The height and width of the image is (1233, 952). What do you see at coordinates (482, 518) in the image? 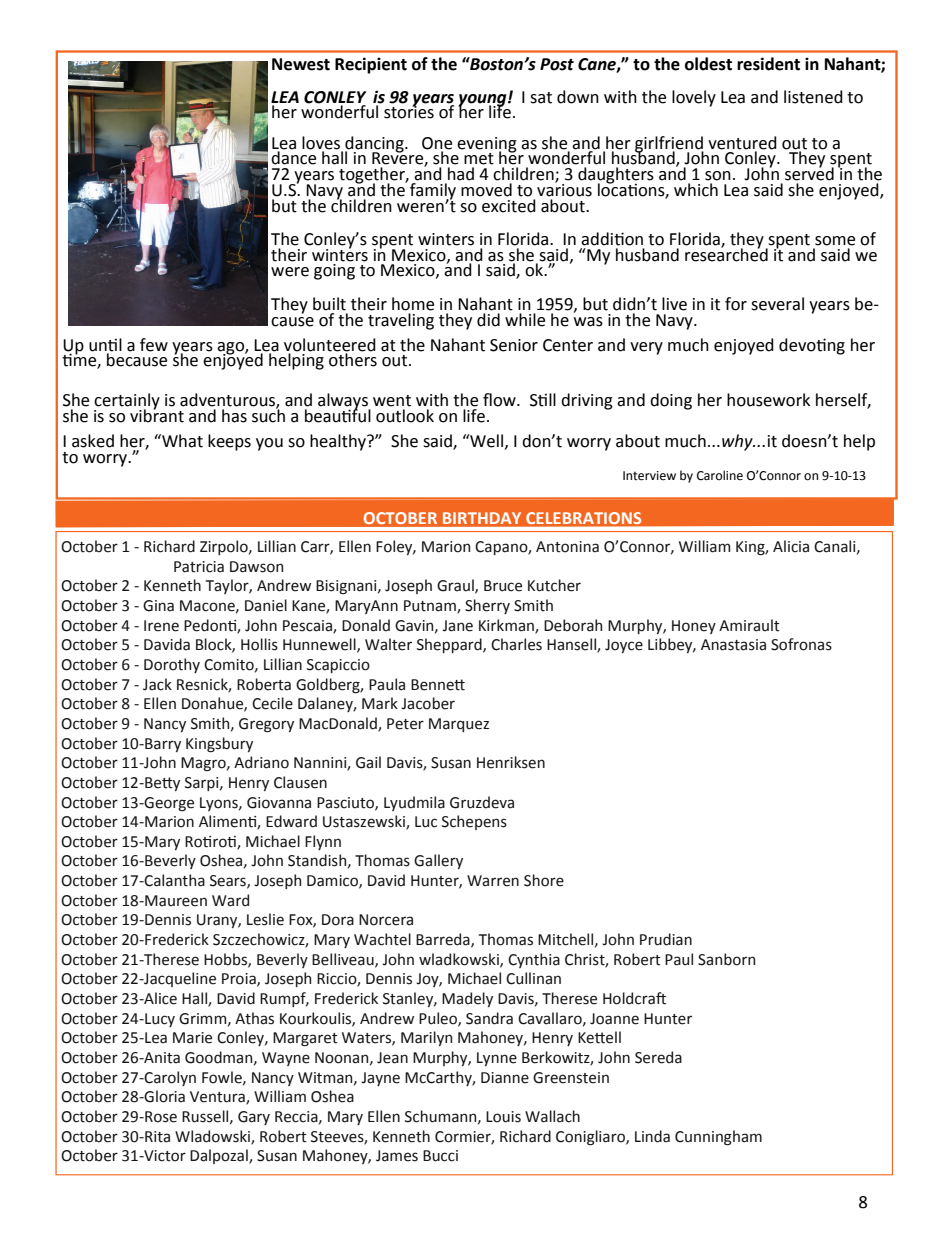
I see `BIRTHDAY` at bounding box center [482, 518].
